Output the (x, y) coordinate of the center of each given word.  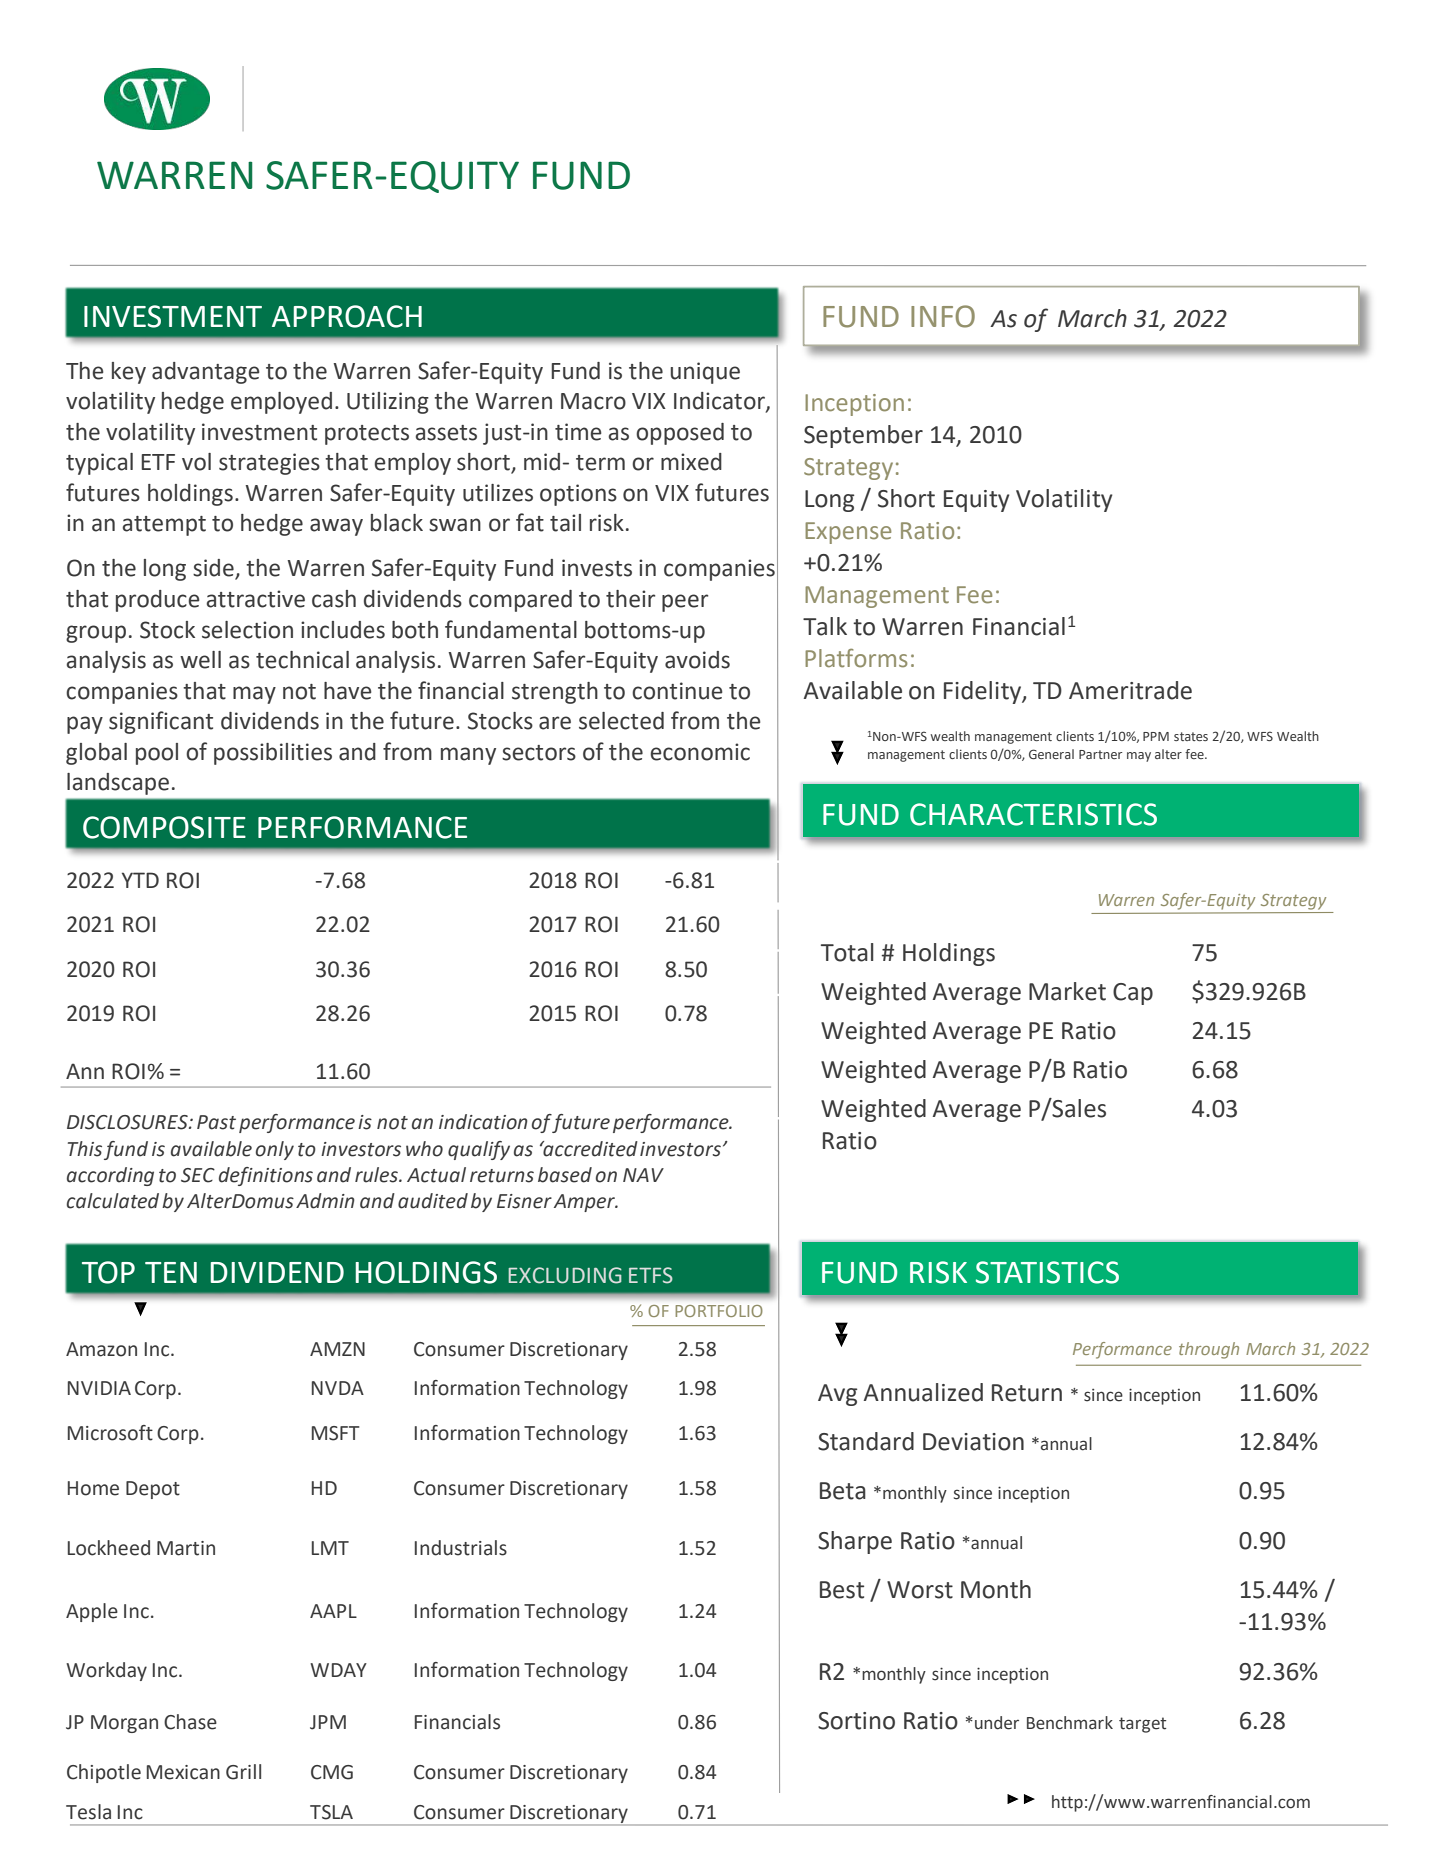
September (863, 436)
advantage (206, 373)
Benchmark (1070, 1723)
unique (705, 373)
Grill (243, 1772)
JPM (328, 1722)
